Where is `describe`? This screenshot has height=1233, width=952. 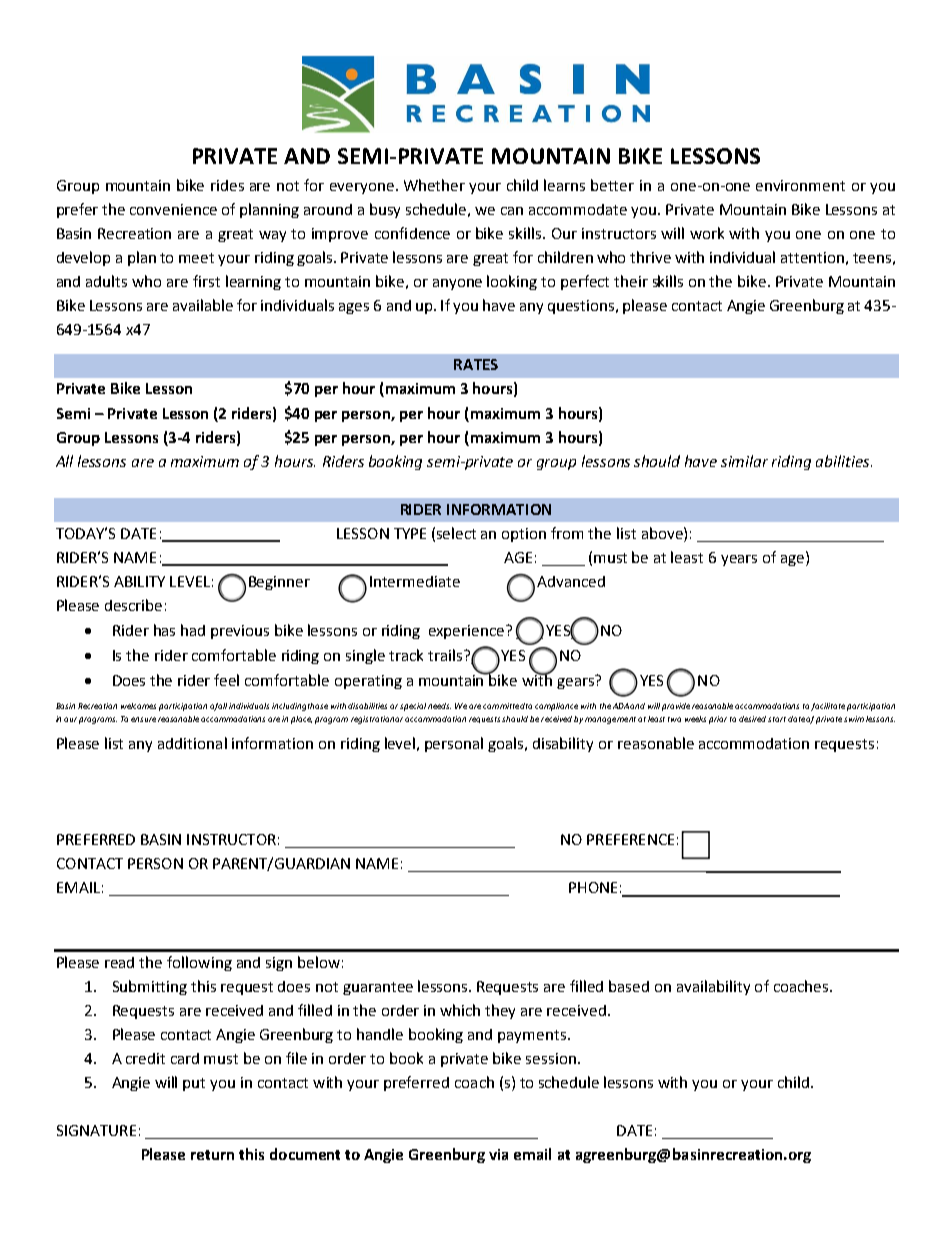 describe is located at coordinates (133, 605).
